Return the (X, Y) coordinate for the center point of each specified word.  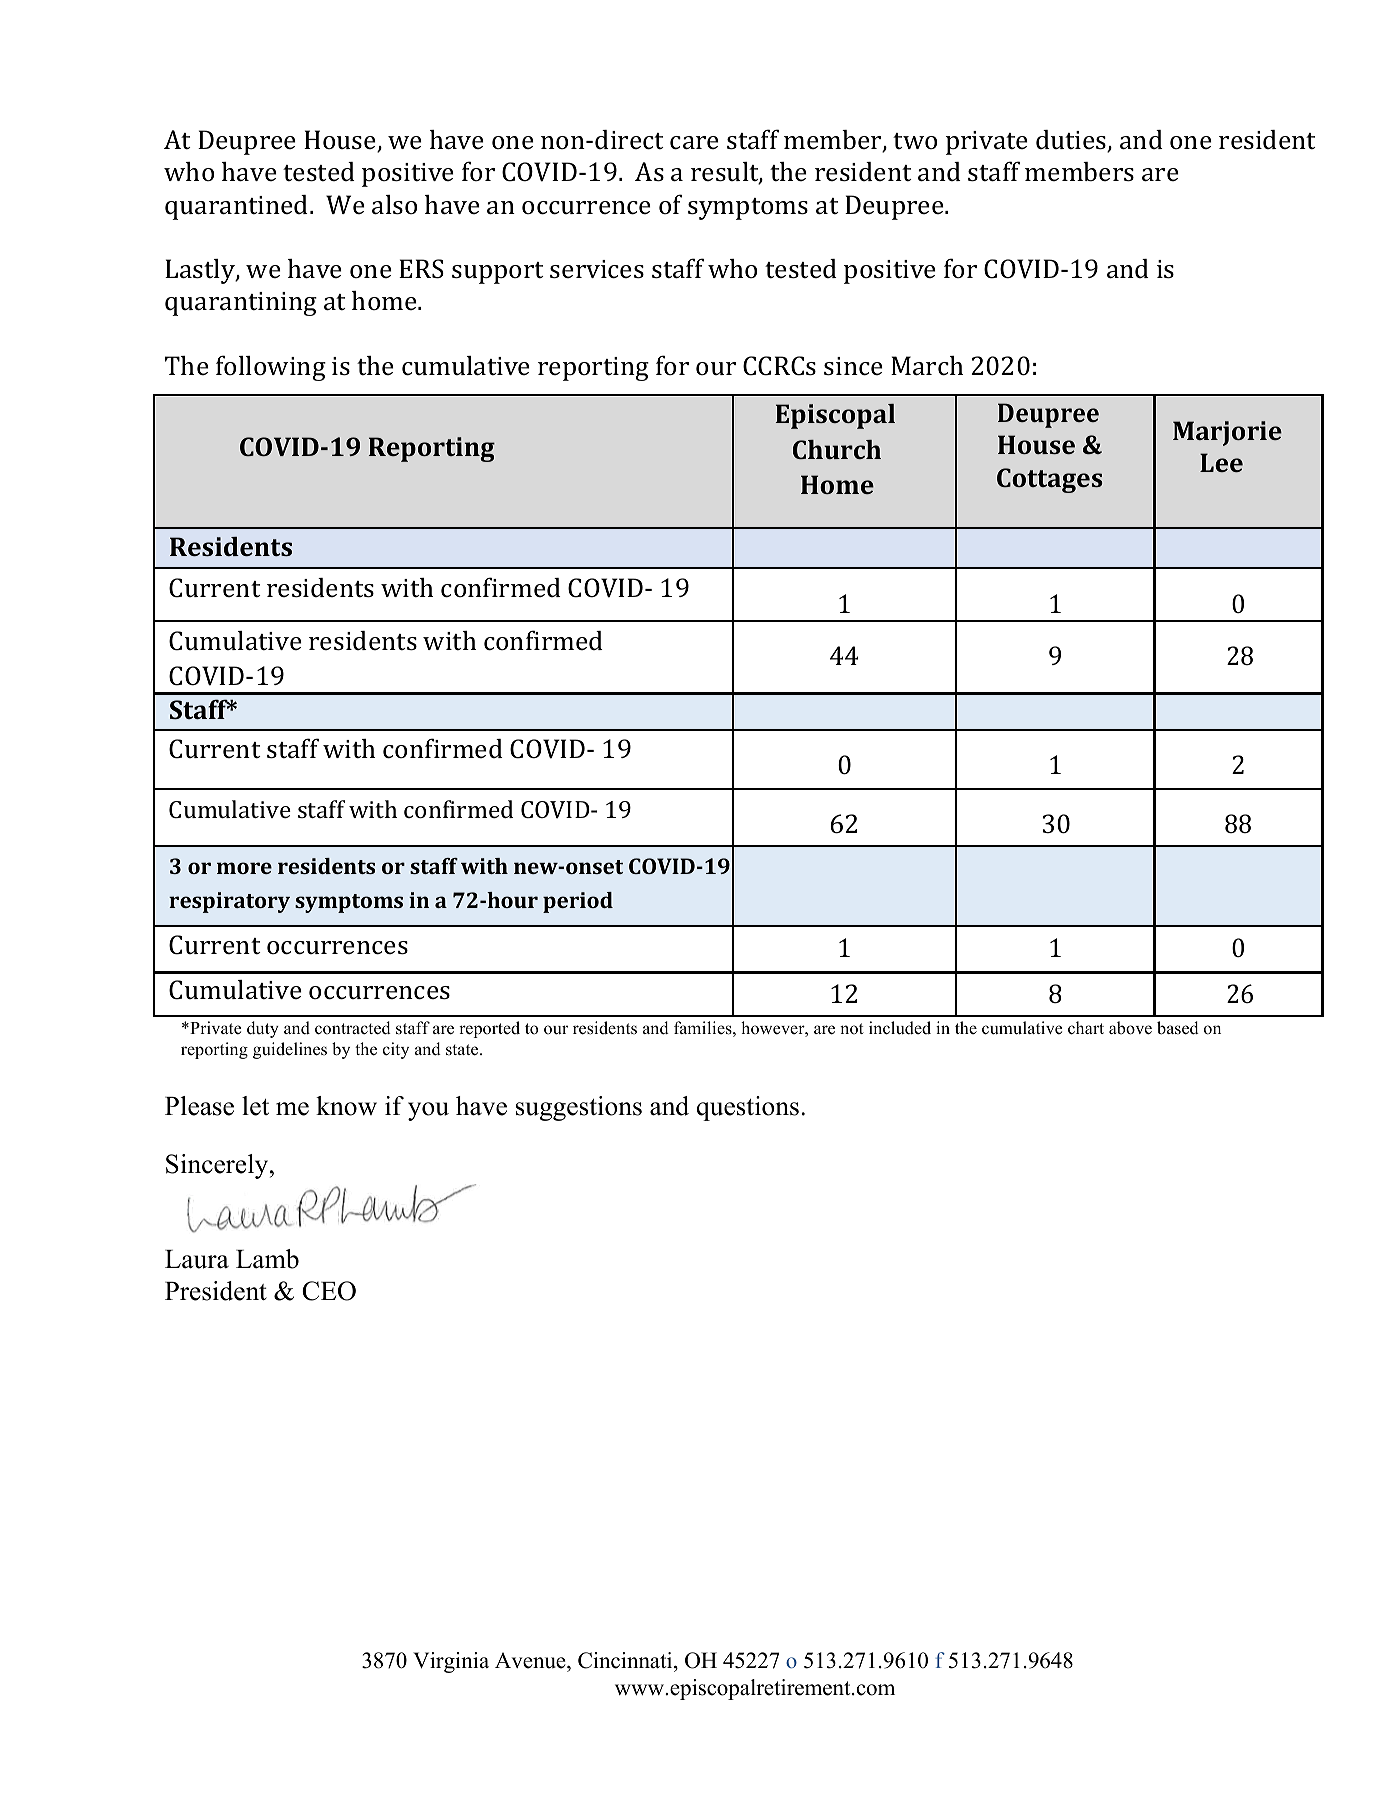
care (694, 143)
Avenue (531, 1660)
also (394, 205)
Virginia (451, 1662)
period (578, 902)
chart (1086, 1028)
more (244, 868)
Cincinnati (626, 1660)
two (915, 141)
